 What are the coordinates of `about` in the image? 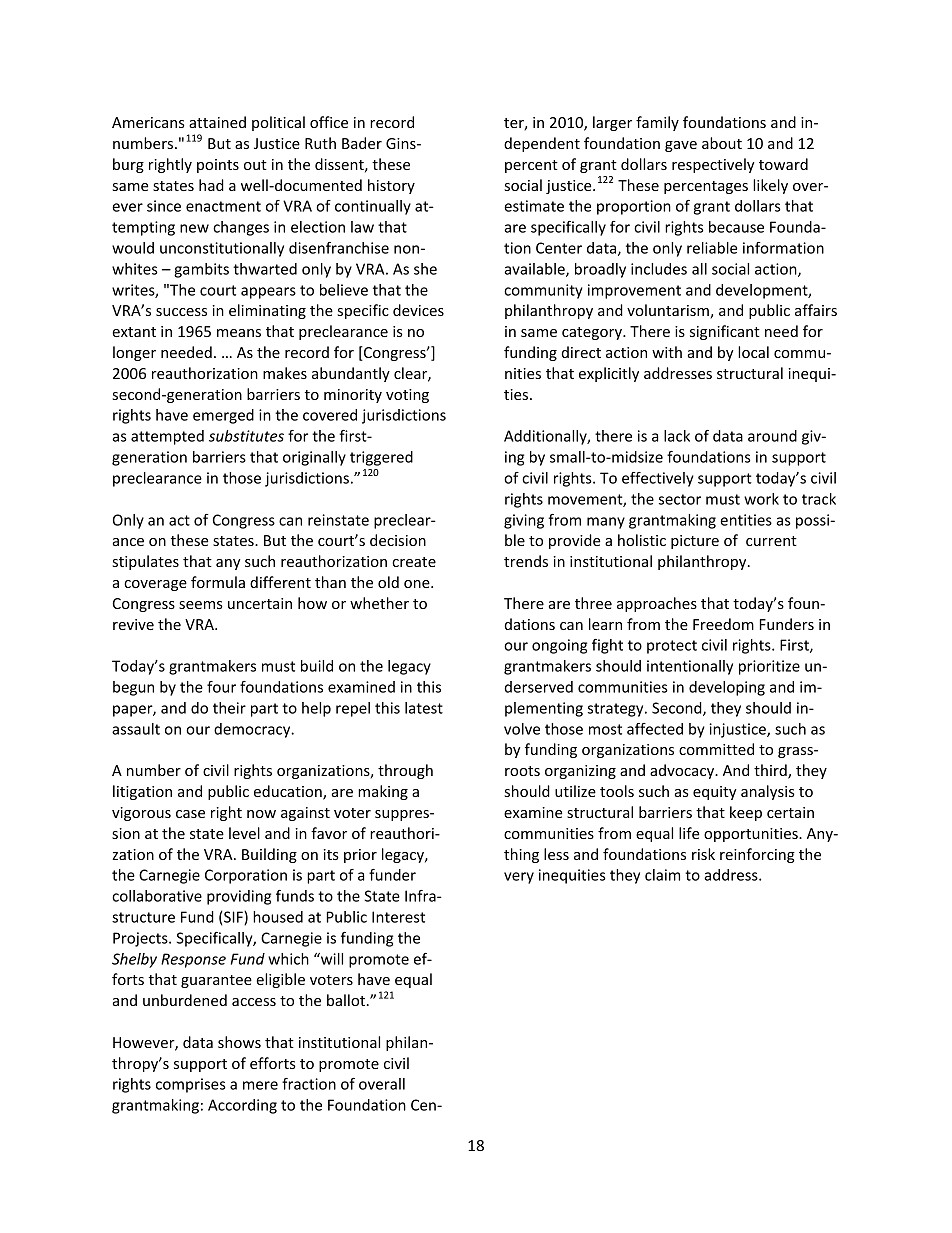 It's located at (722, 143).
